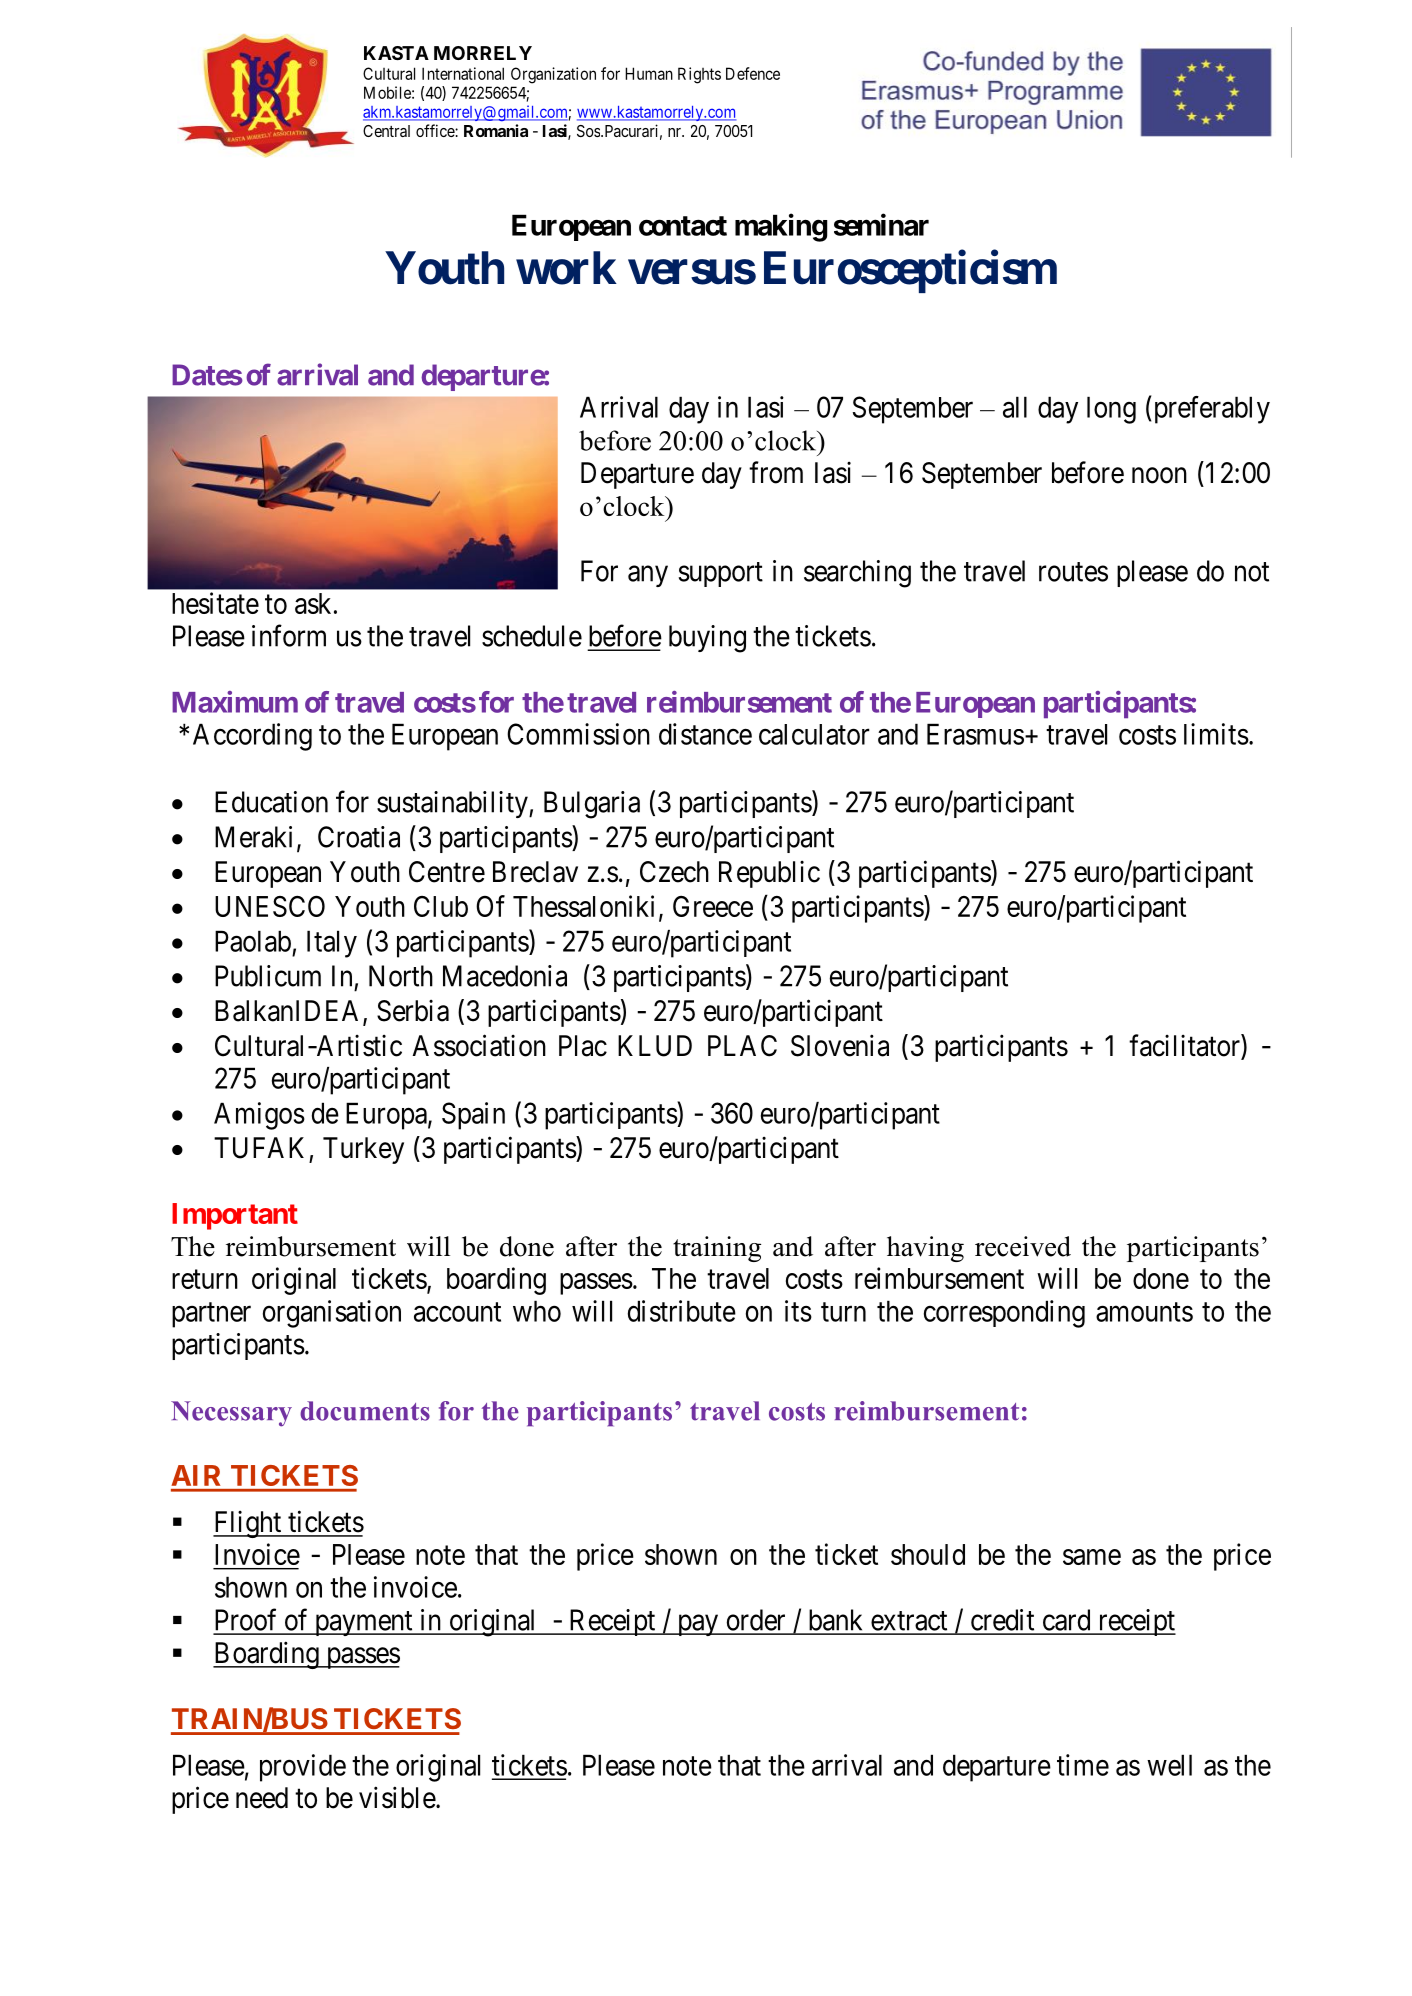 This screenshot has height=1996, width=1412. Describe the element at coordinates (881, 224) in the screenshot. I see `seminar` at that location.
